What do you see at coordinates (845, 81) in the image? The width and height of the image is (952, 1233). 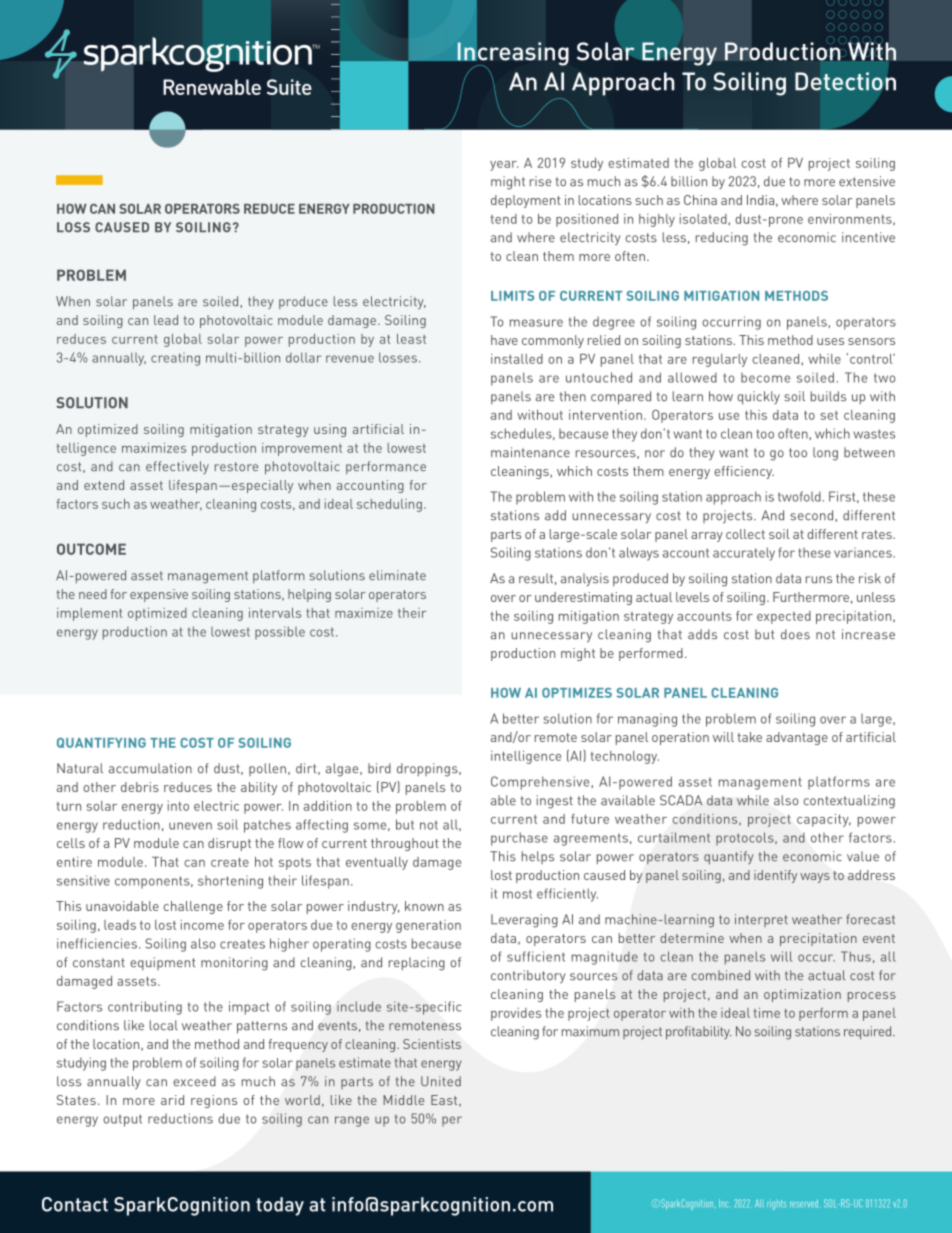 I see `Detection` at bounding box center [845, 81].
